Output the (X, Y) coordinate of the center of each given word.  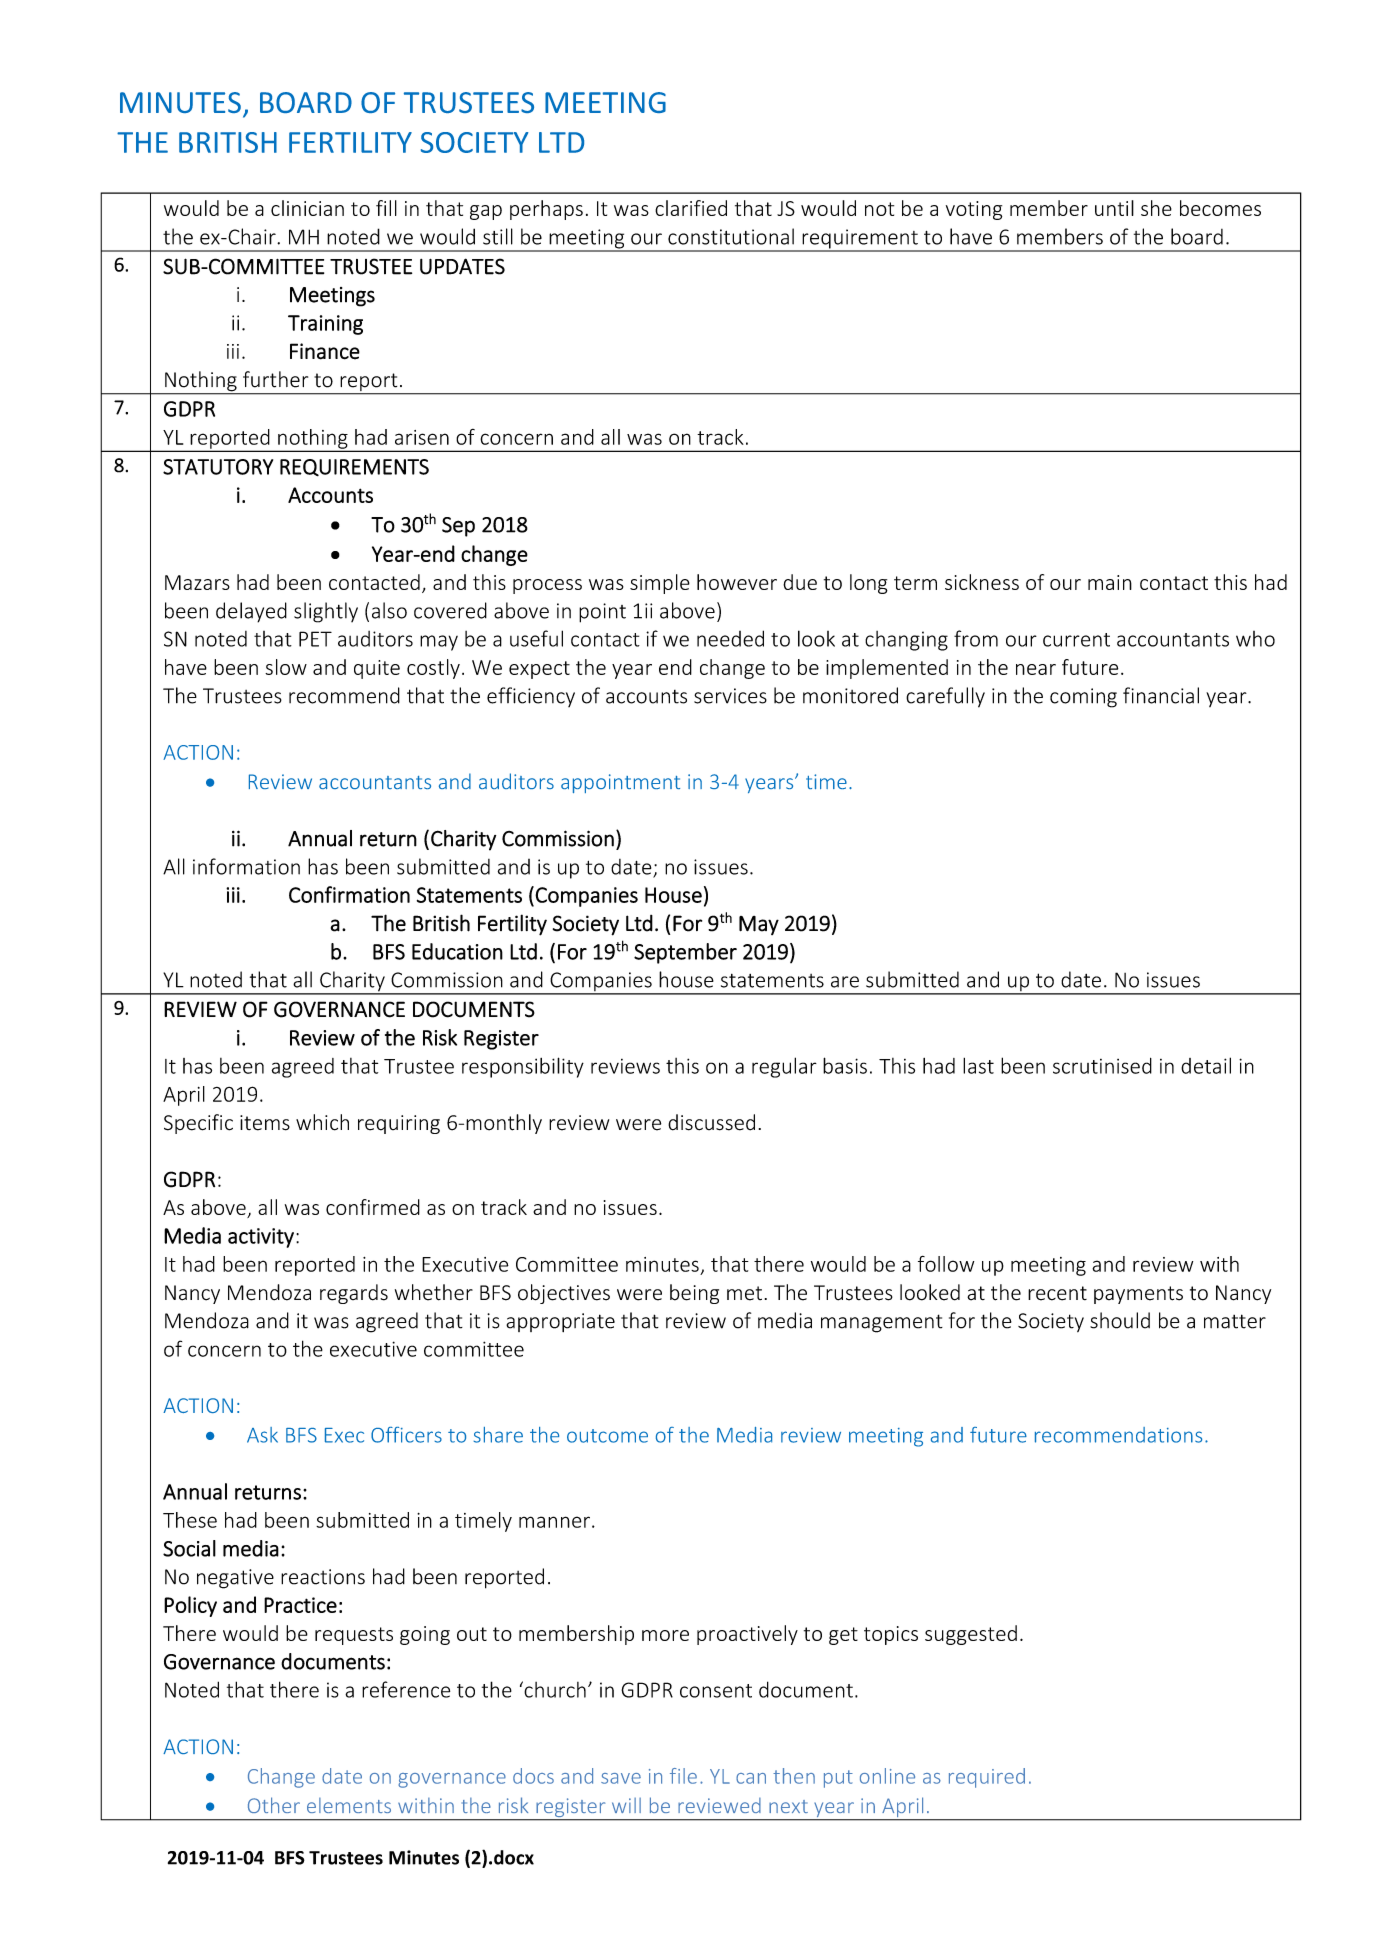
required (987, 1778)
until (1114, 208)
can (751, 1778)
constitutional (731, 236)
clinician (307, 208)
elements (349, 1805)
